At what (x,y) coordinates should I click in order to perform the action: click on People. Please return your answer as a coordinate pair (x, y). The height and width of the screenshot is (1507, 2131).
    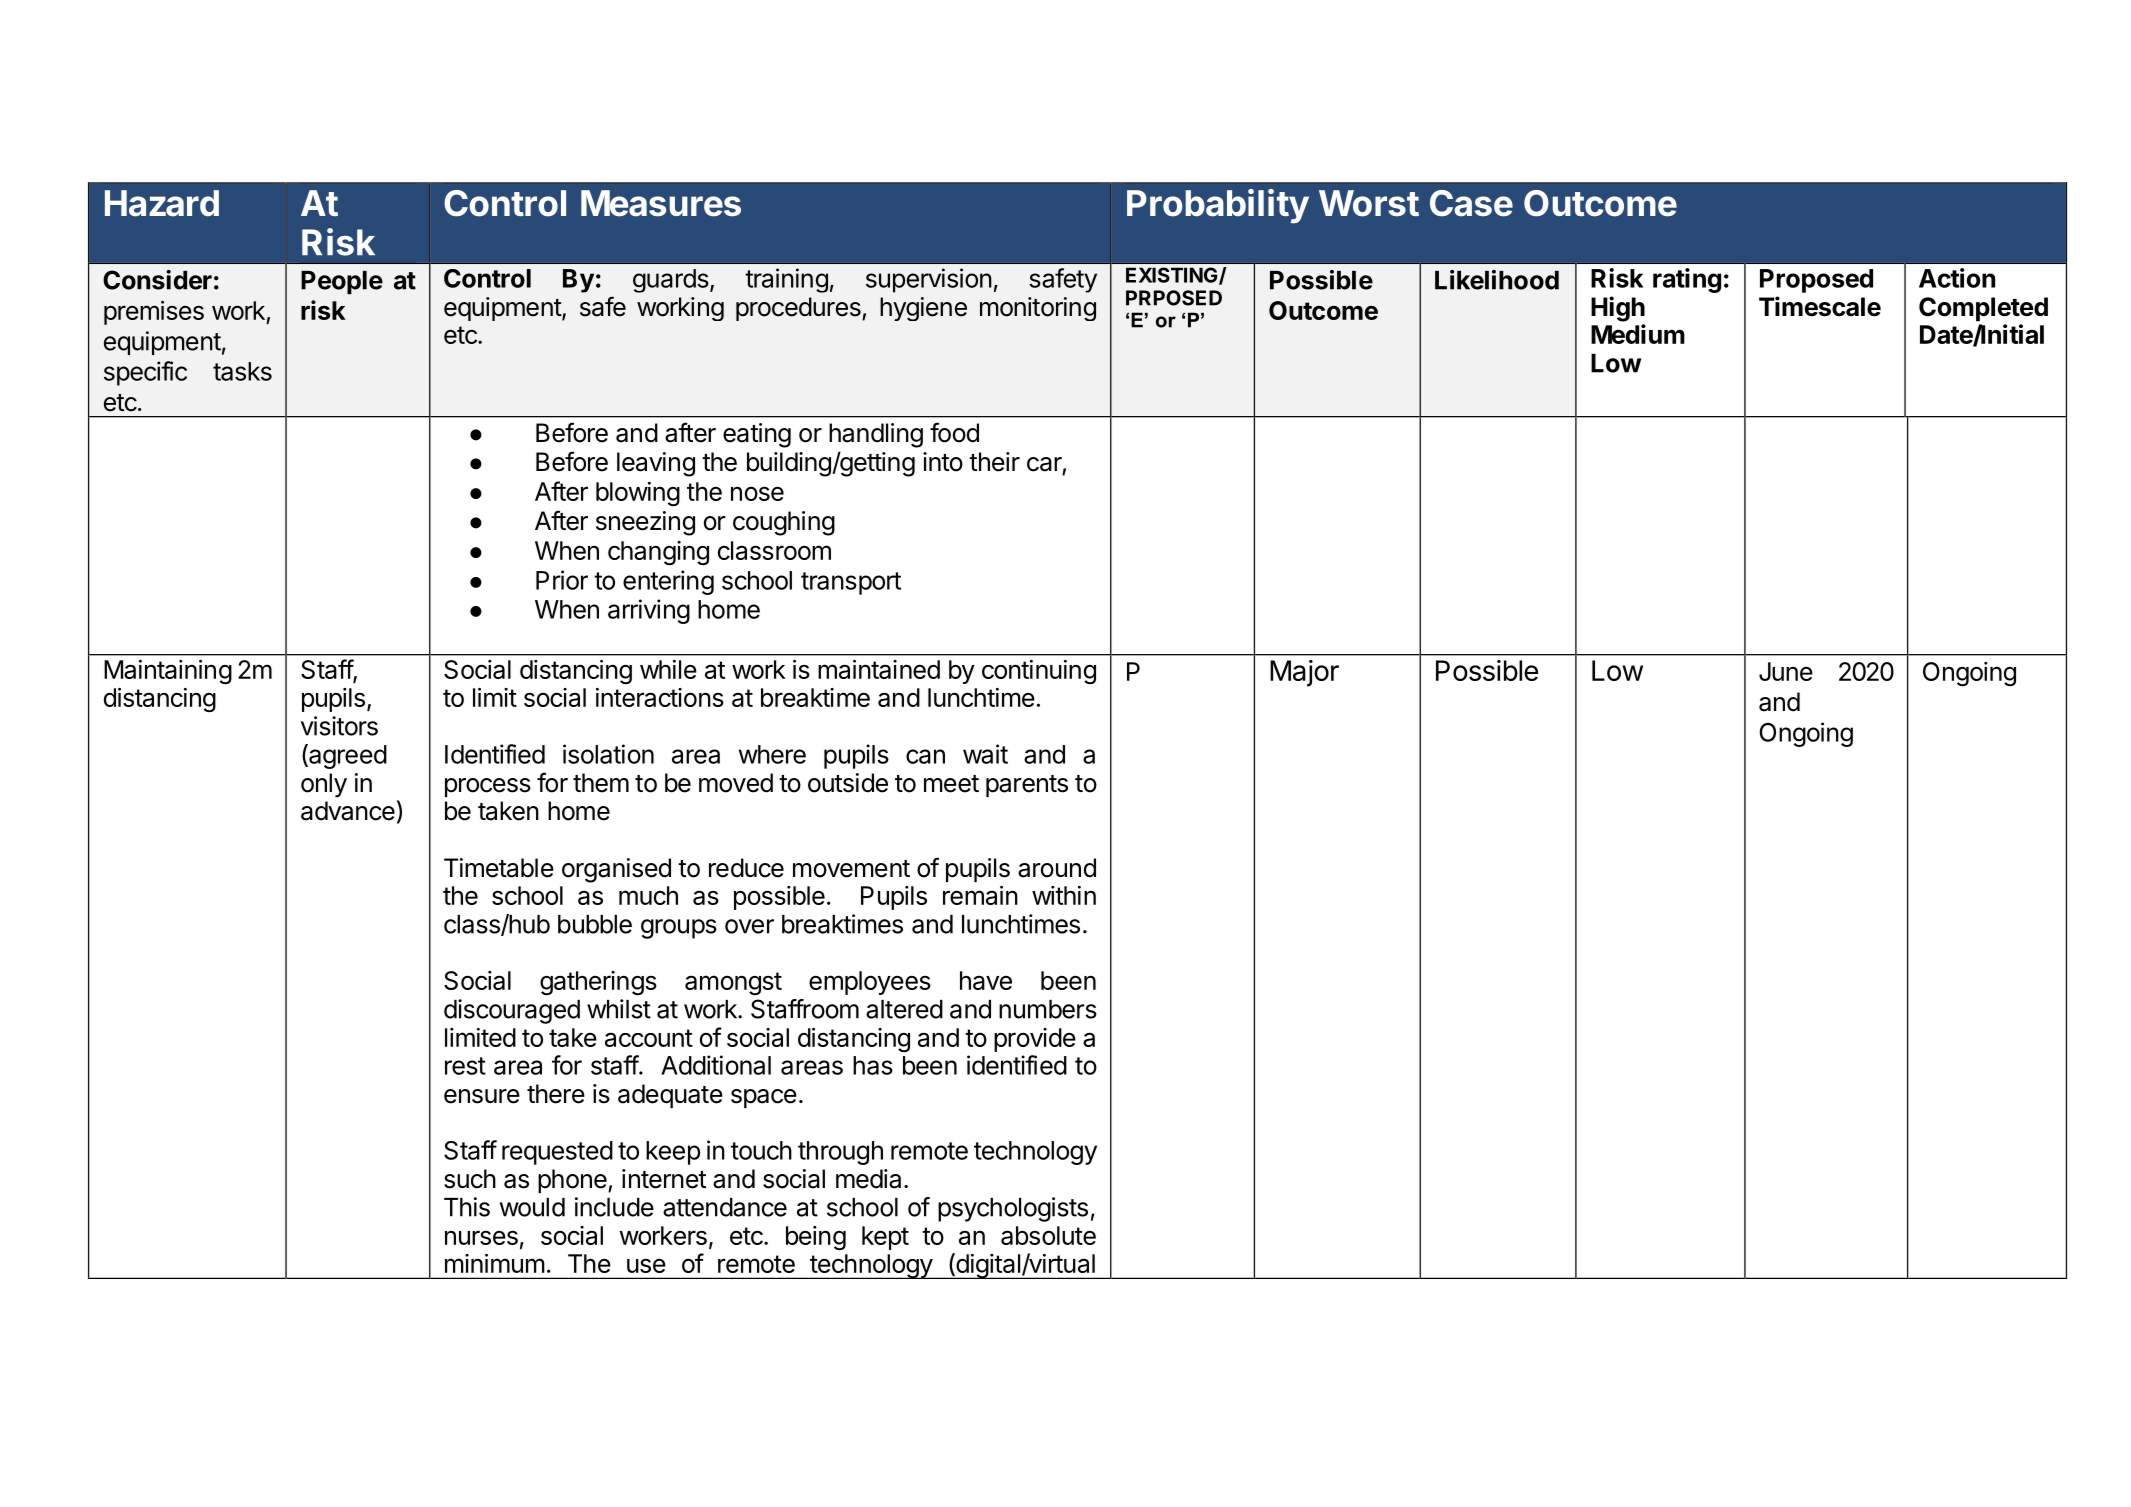
    Looking at the image, I should click on (342, 282).
